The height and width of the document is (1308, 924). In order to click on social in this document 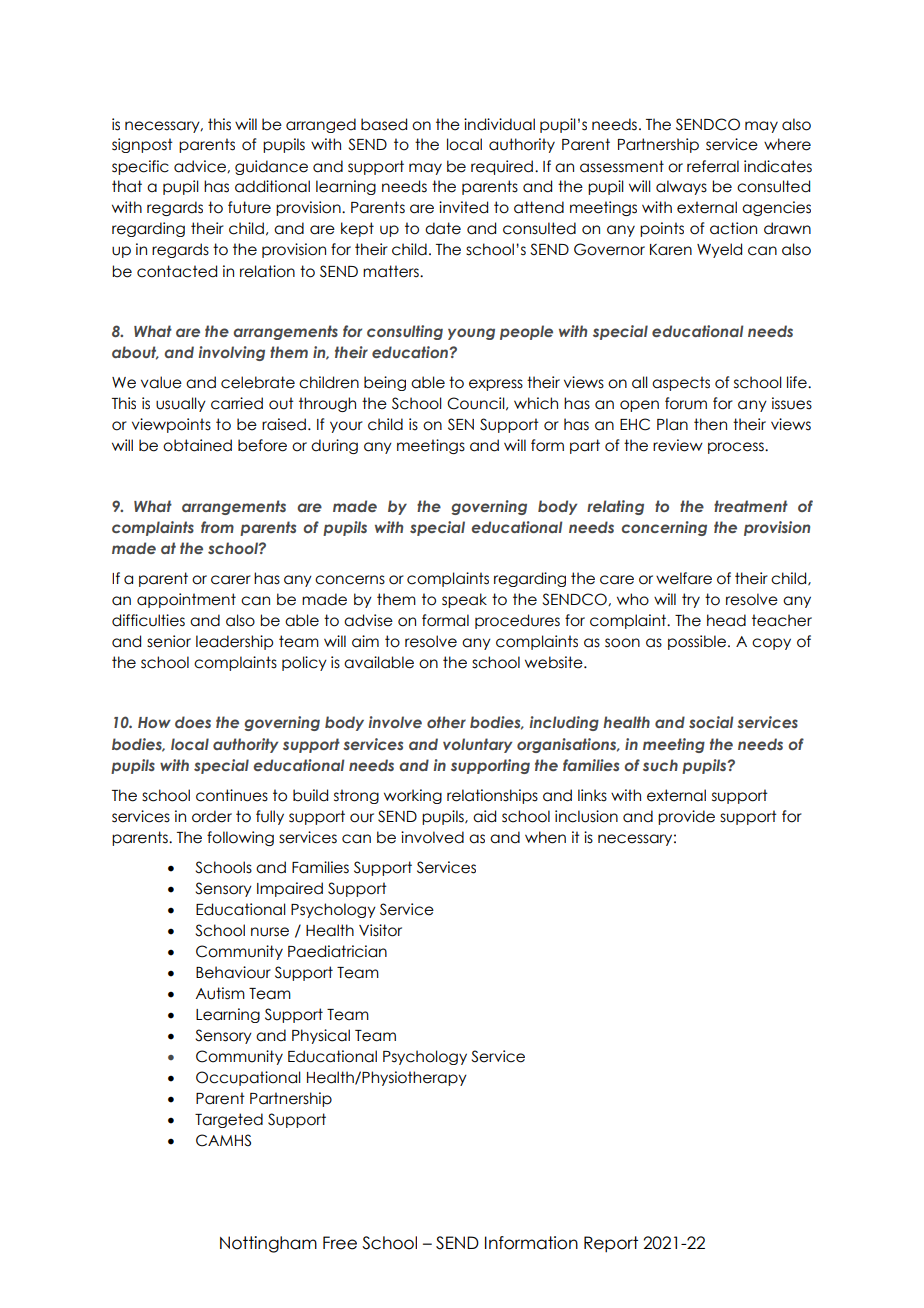, I will do `click(711, 722)`.
